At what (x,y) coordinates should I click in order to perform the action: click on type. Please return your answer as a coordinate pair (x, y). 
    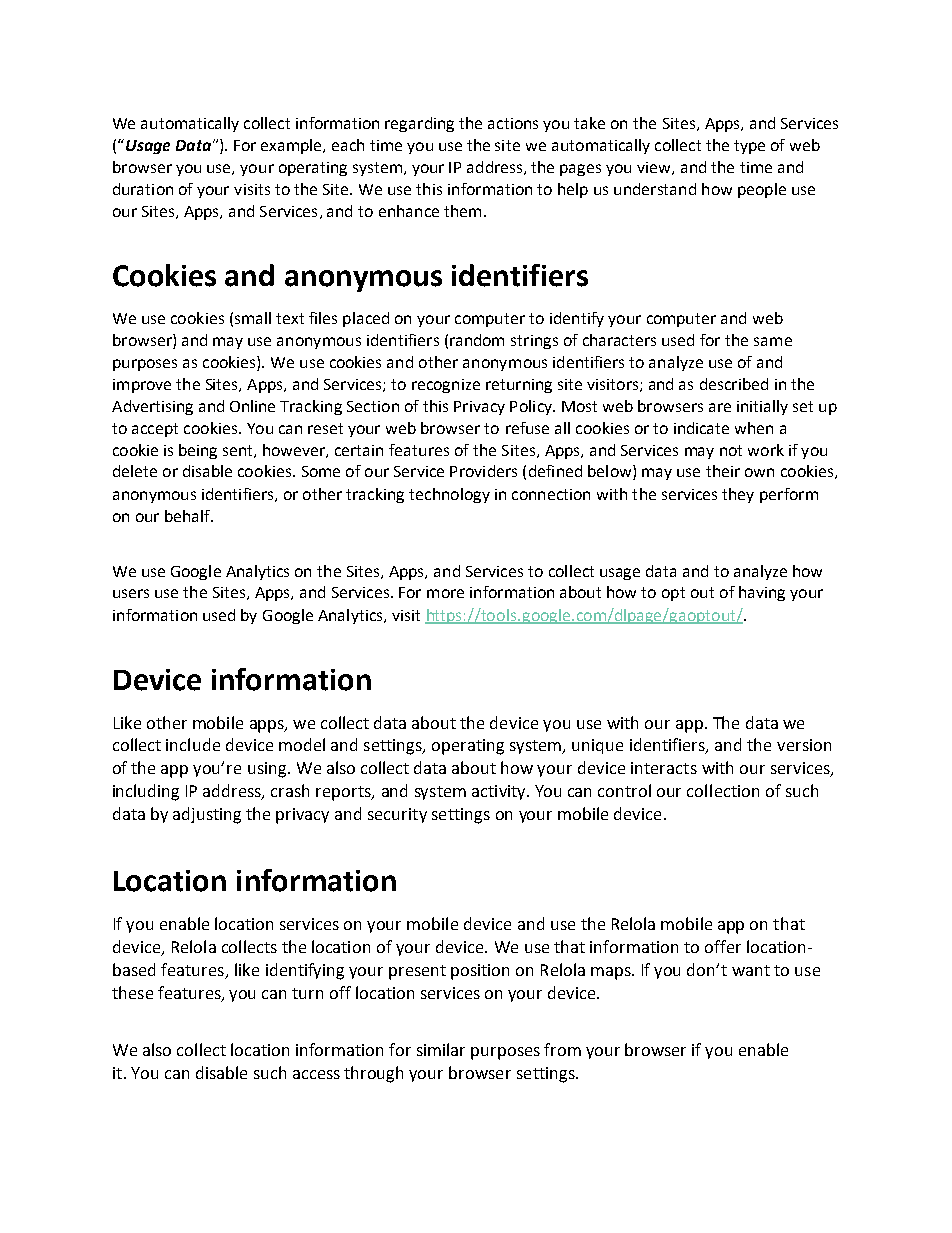
    Looking at the image, I should click on (749, 147).
